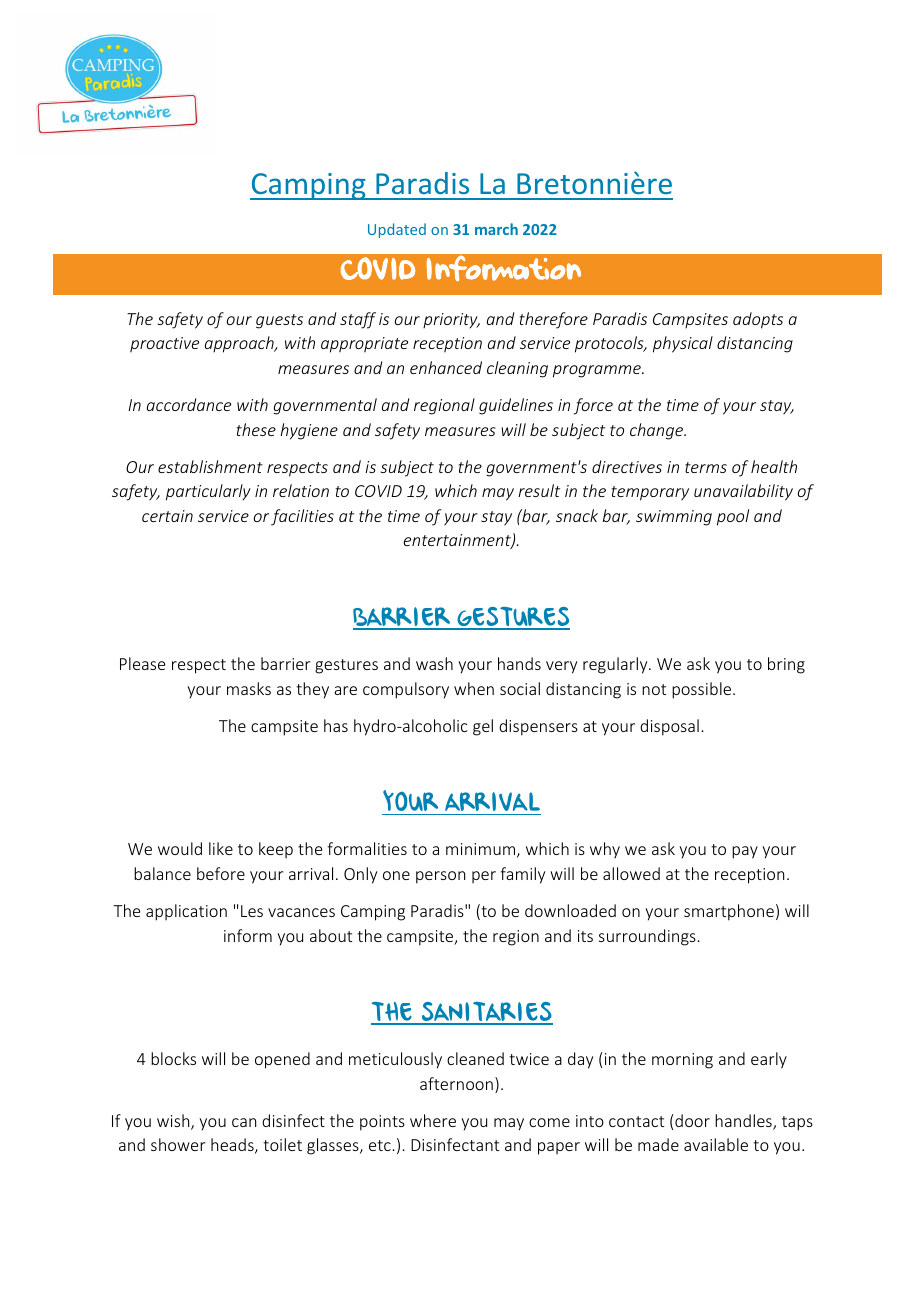 The height and width of the screenshot is (1308, 924). Describe the element at coordinates (745, 852) in the screenshot. I see `pay` at that location.
